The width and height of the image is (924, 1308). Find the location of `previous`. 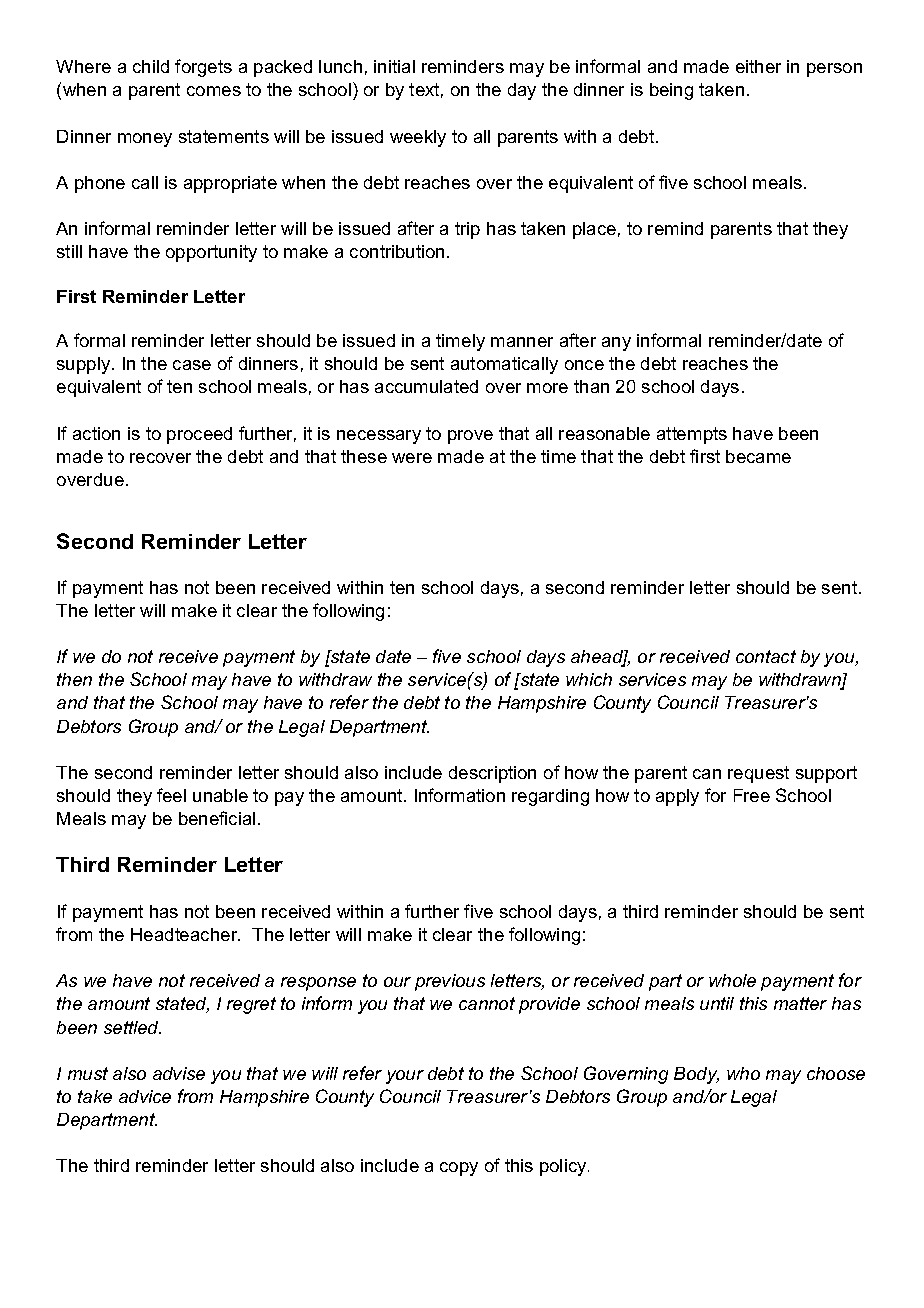

previous is located at coordinates (450, 982).
